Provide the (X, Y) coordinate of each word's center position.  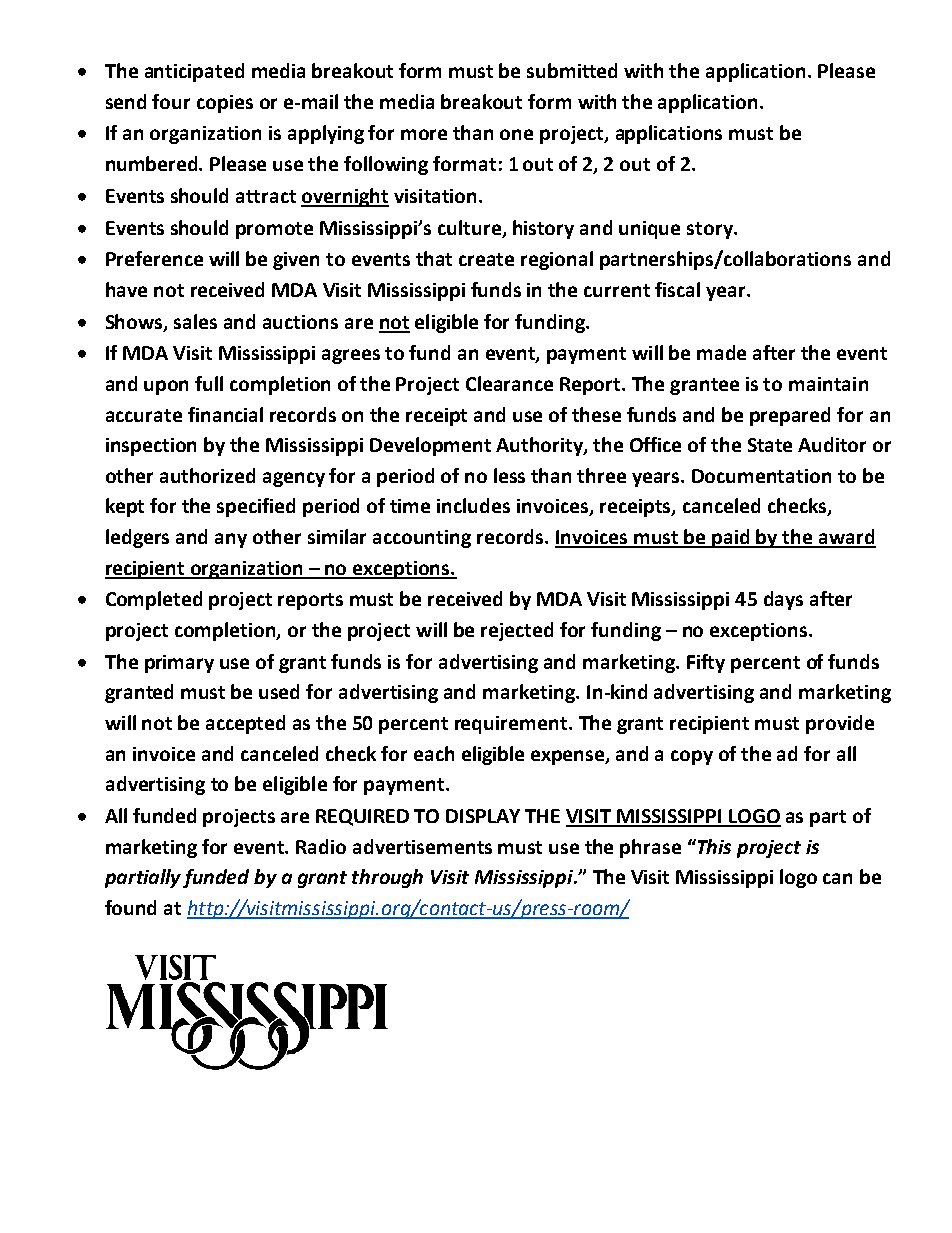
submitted (572, 70)
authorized (207, 475)
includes (473, 505)
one (516, 134)
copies (225, 104)
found (130, 907)
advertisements (422, 846)
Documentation (761, 476)
